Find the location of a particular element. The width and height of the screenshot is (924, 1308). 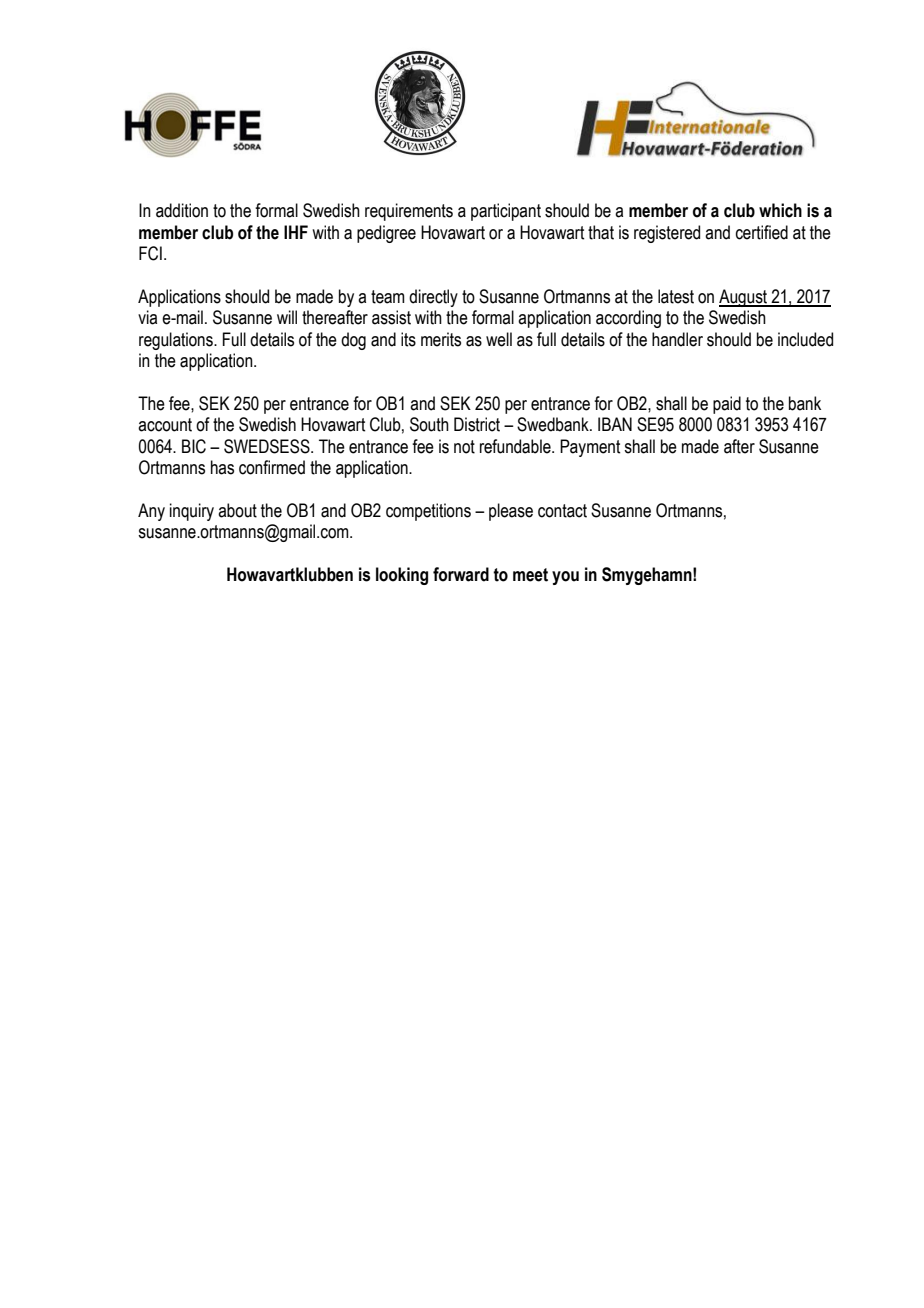

well is located at coordinates (499, 339).
